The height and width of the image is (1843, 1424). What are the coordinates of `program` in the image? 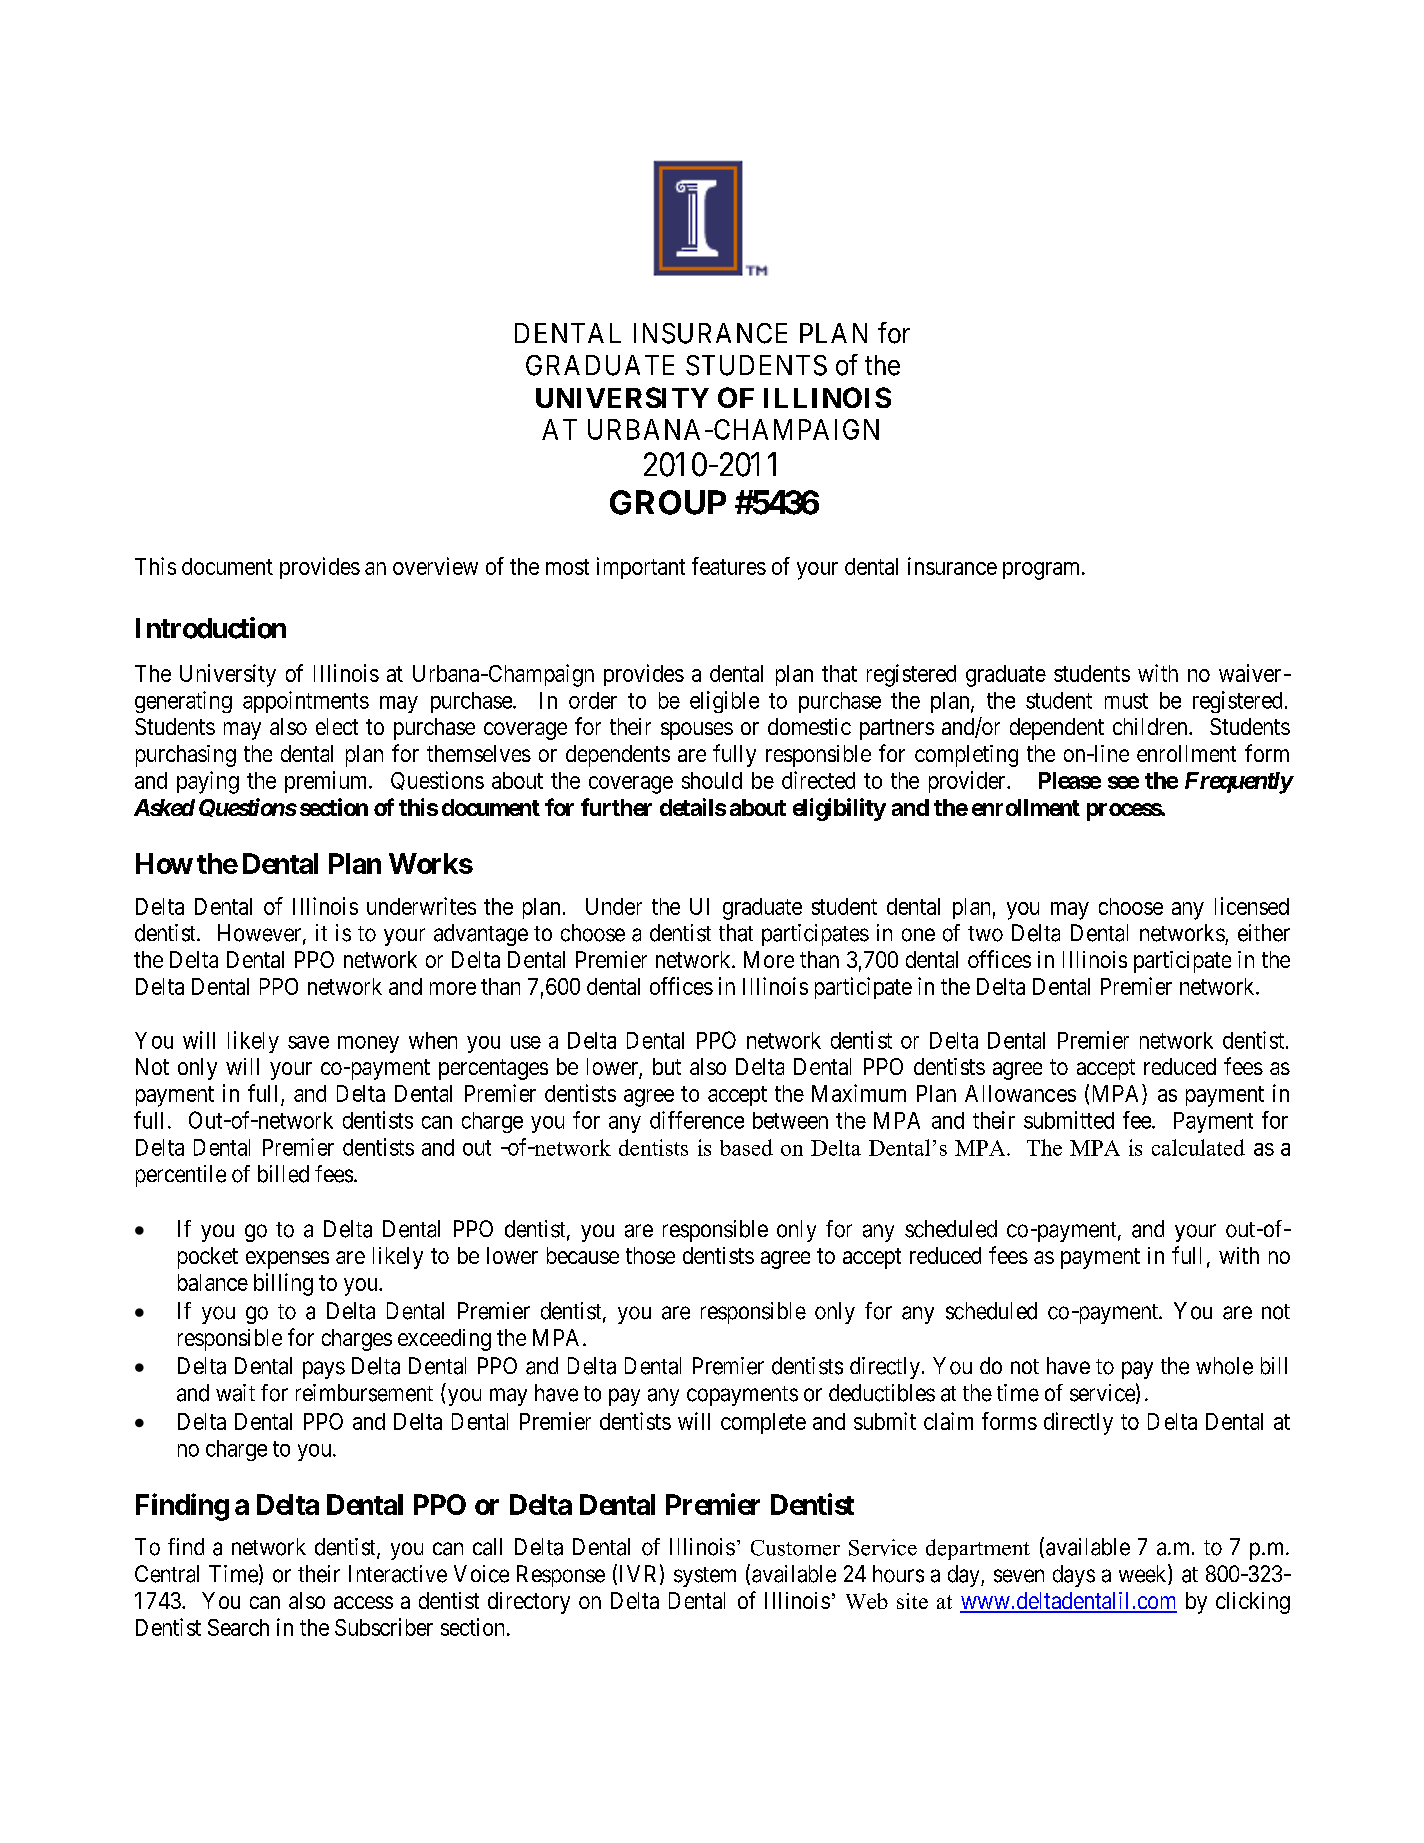 It's located at (1043, 571).
